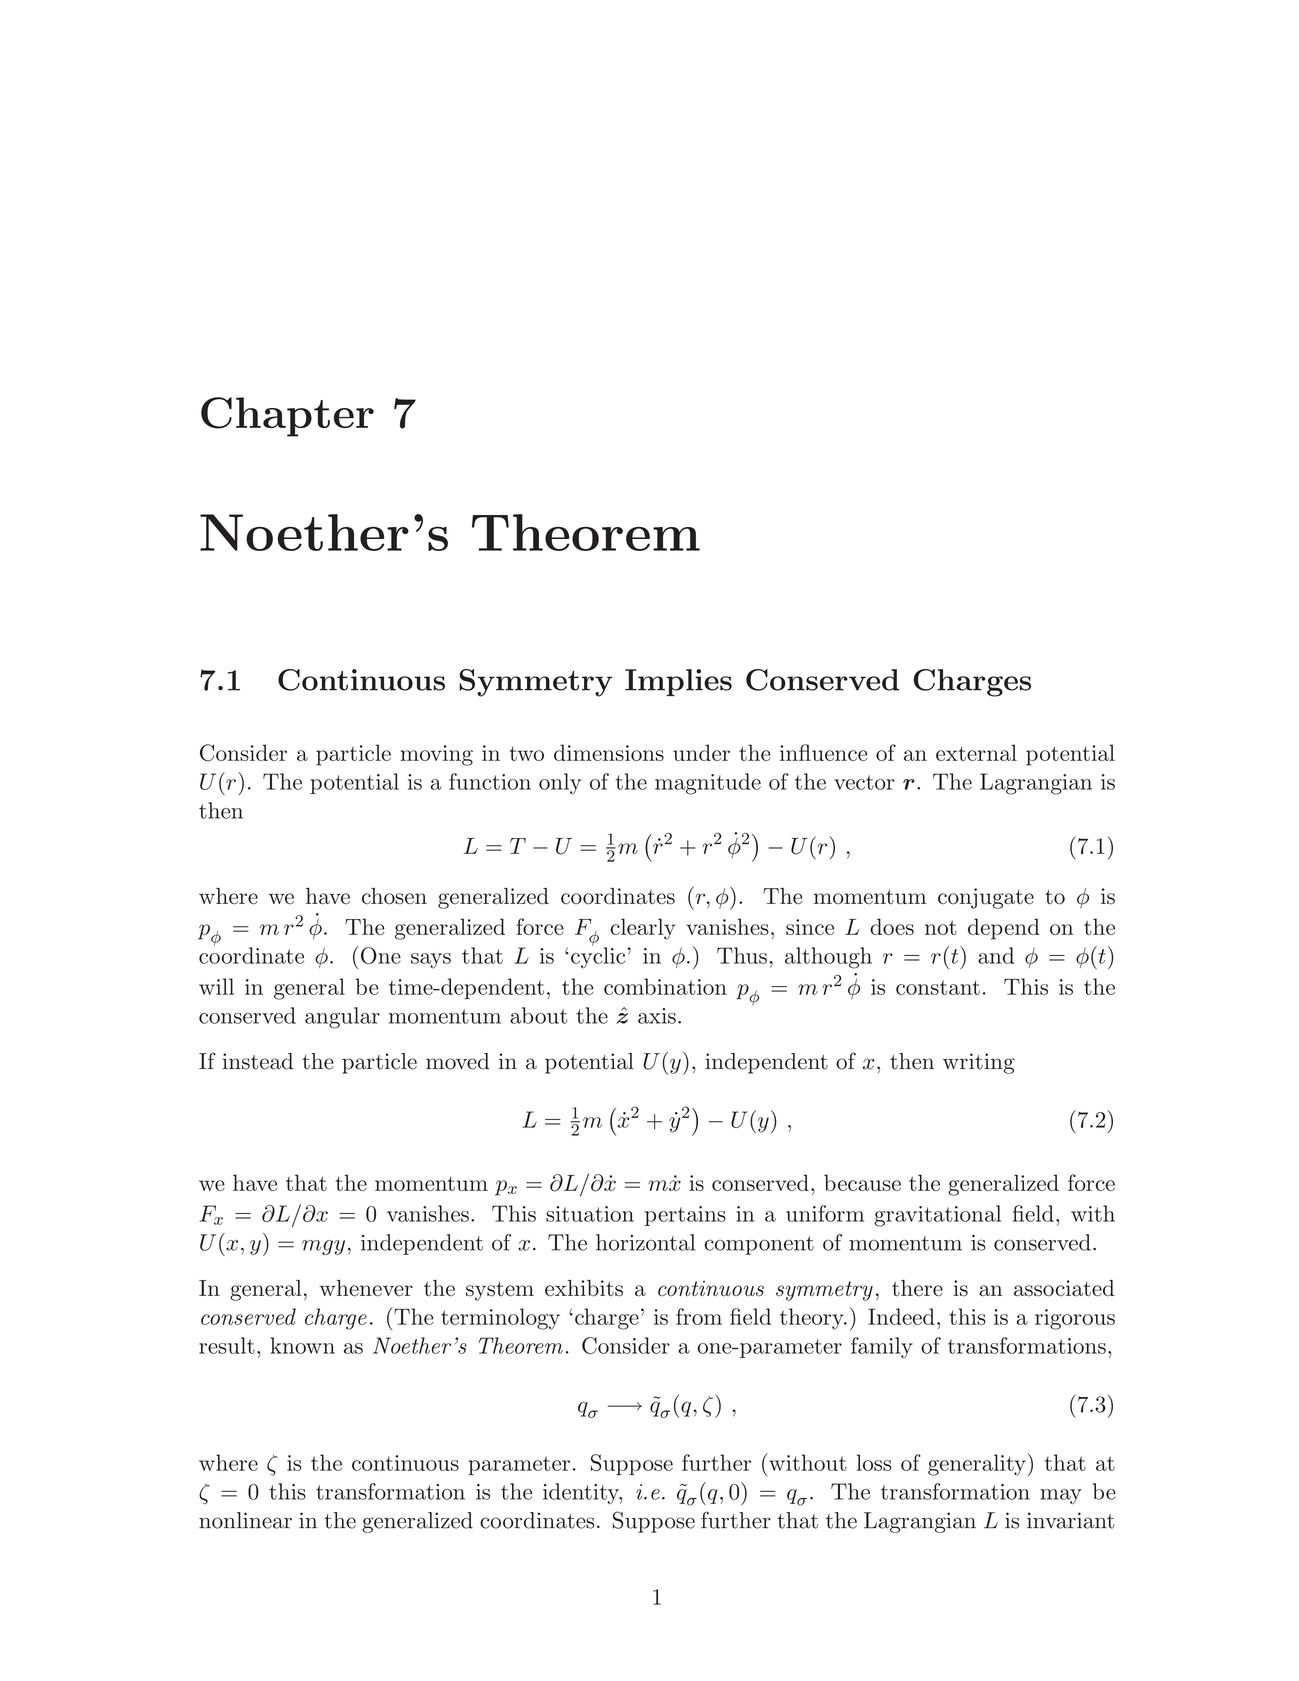 This screenshot has height=1681, width=1299. I want to click on external, so click(976, 752).
